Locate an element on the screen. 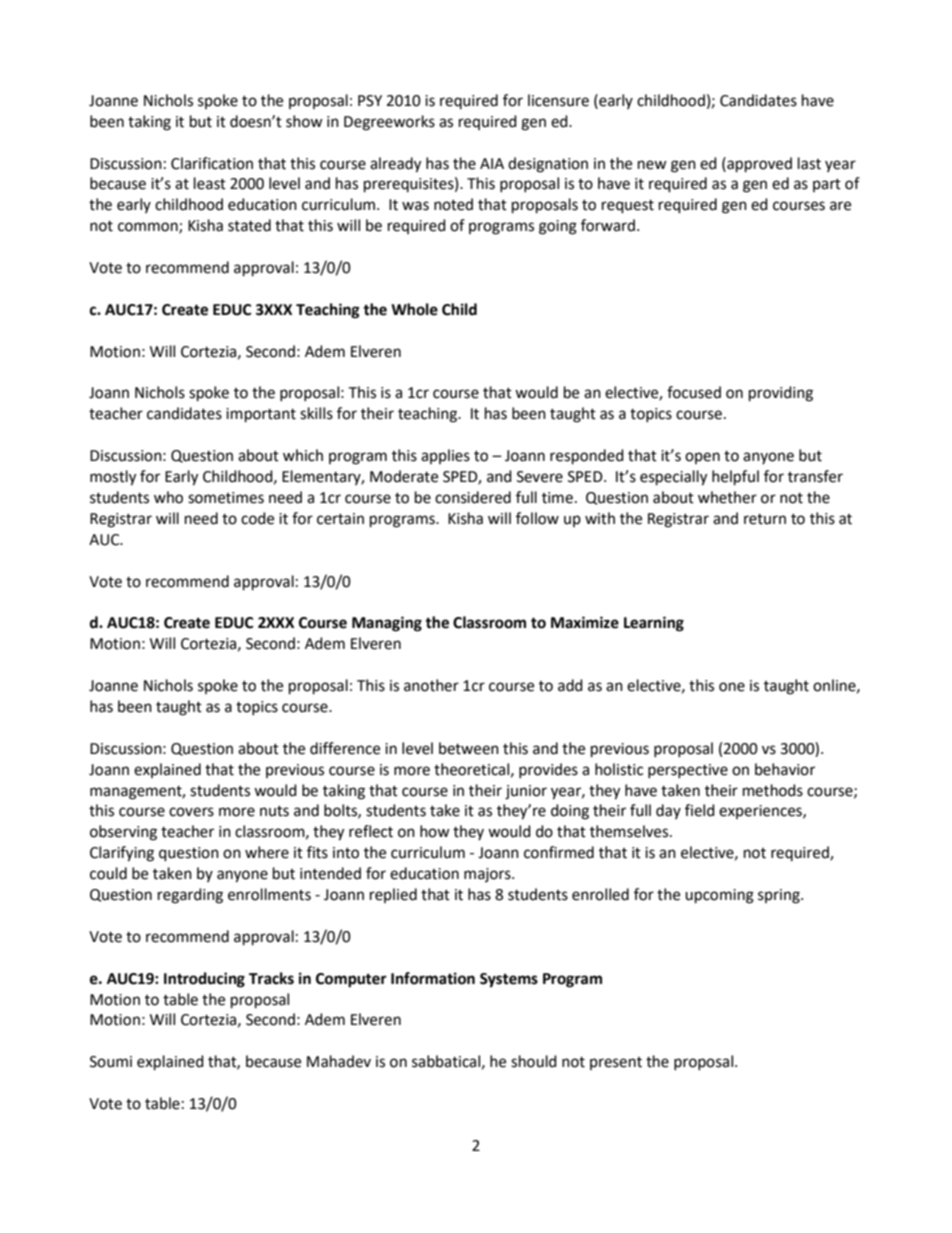 Image resolution: width=952 pixels, height=1233 pixels. Introducing is located at coordinates (204, 980).
